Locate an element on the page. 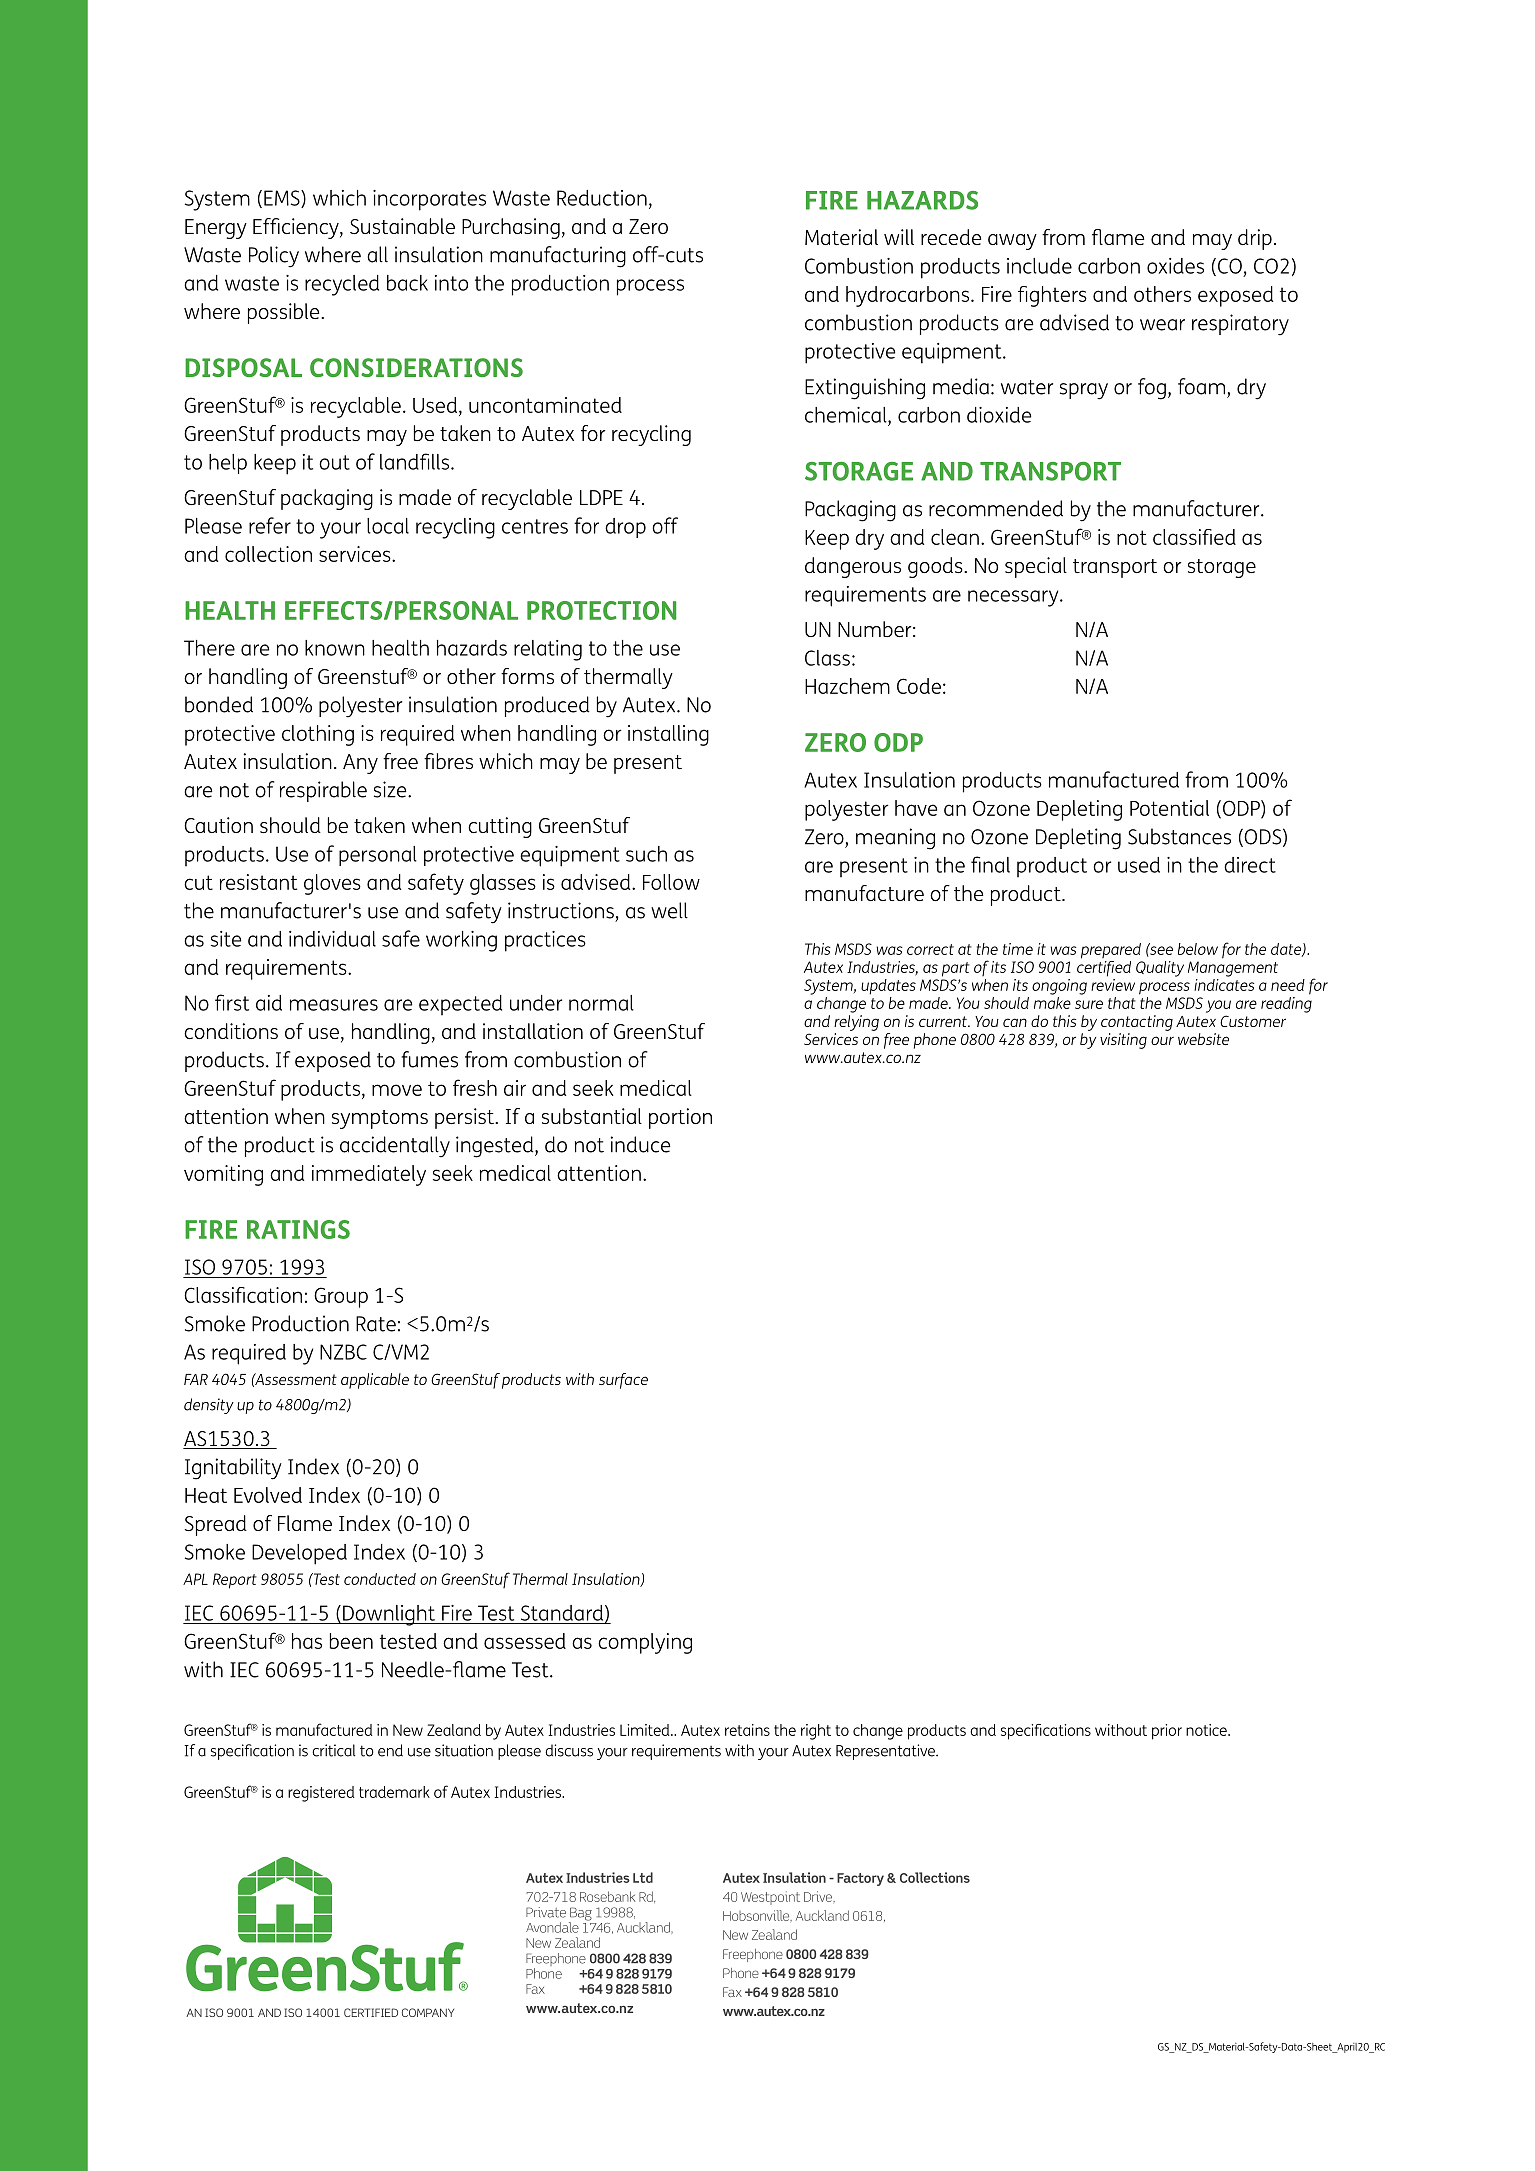 The width and height of the page is (1535, 2171). symptoms is located at coordinates (380, 1119).
